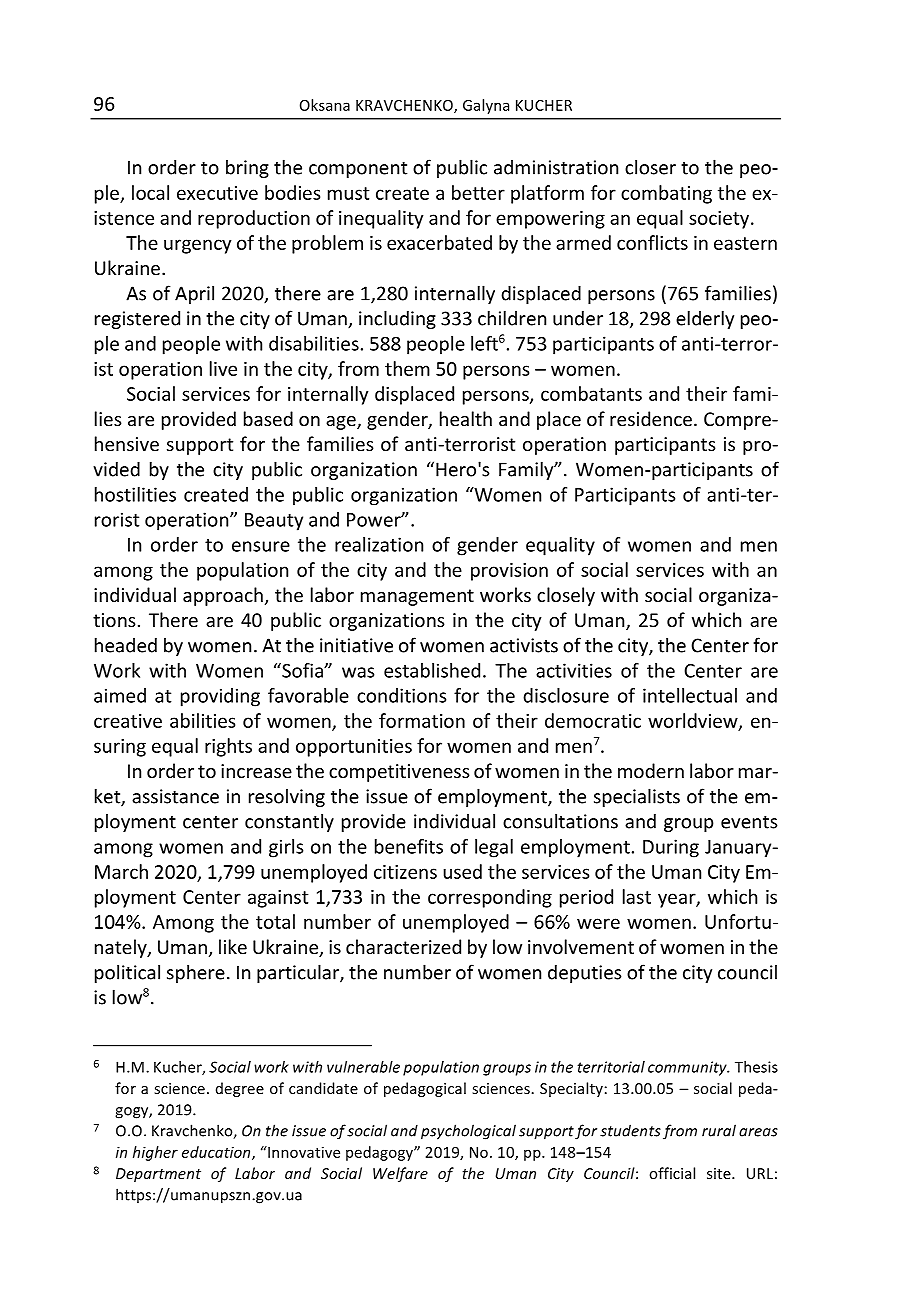 This document has height=1316, width=904. I want to click on intellectual, so click(690, 695).
